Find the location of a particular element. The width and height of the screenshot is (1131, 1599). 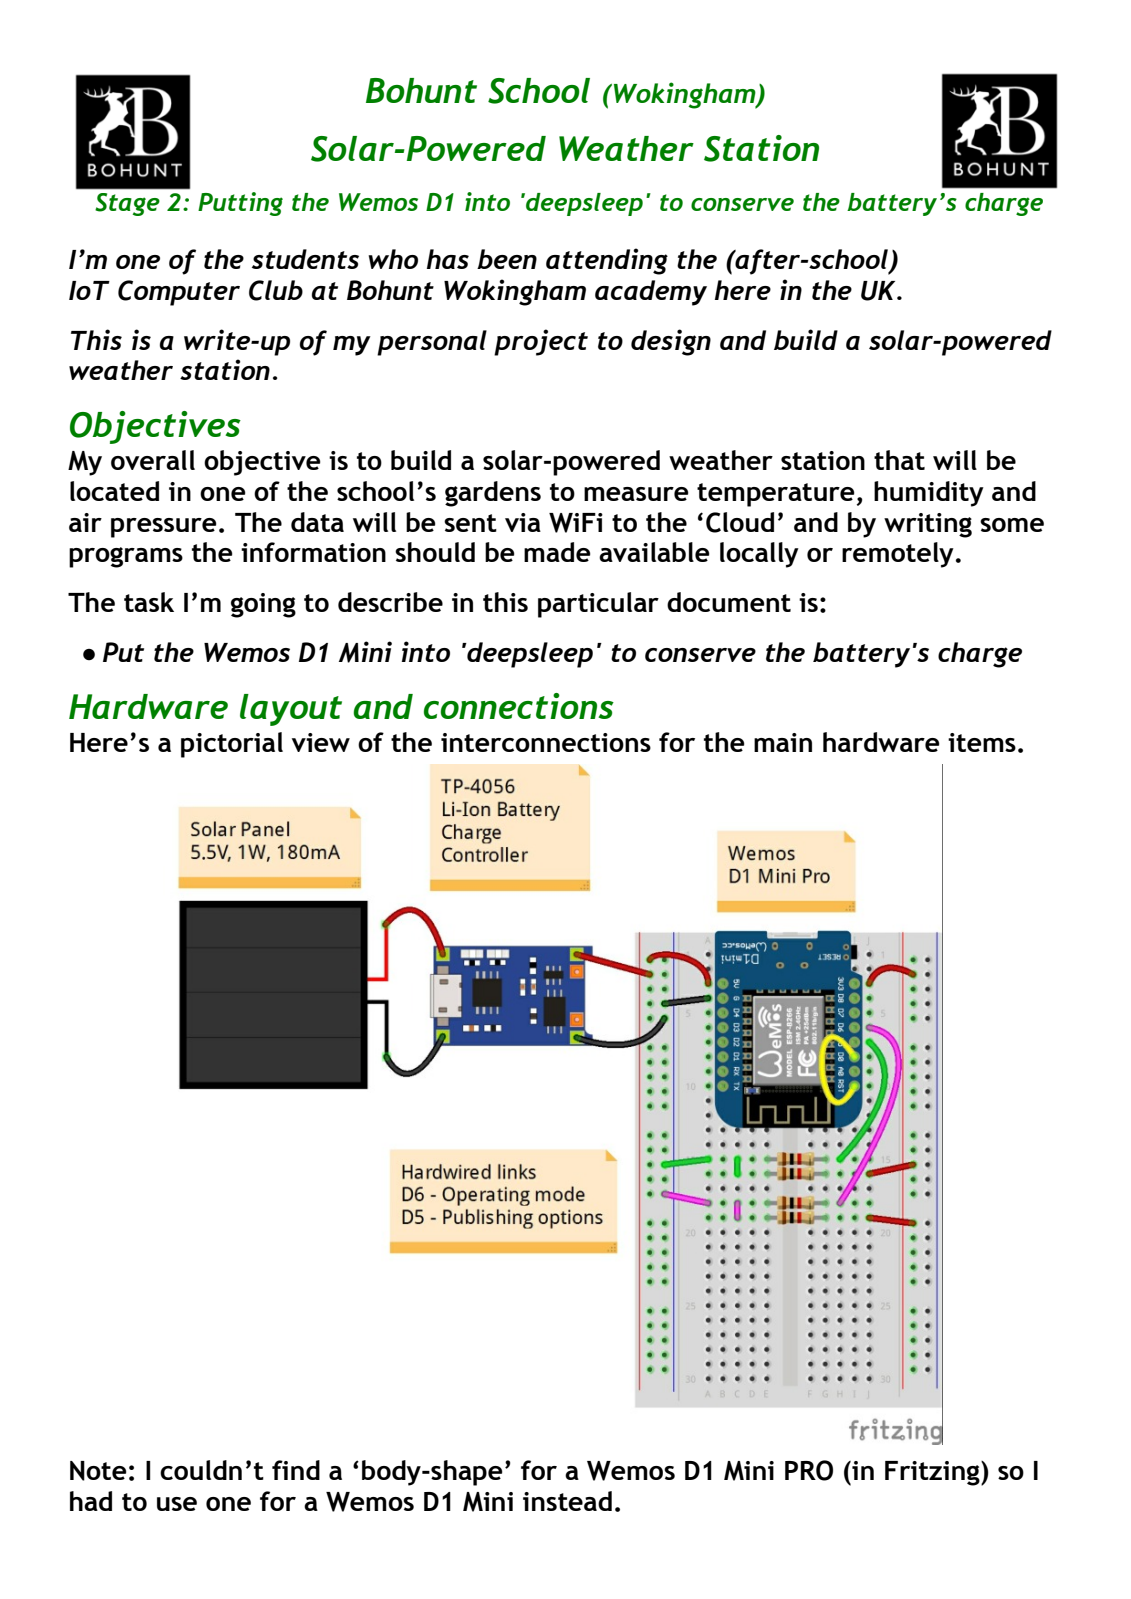

use is located at coordinates (177, 1504).
